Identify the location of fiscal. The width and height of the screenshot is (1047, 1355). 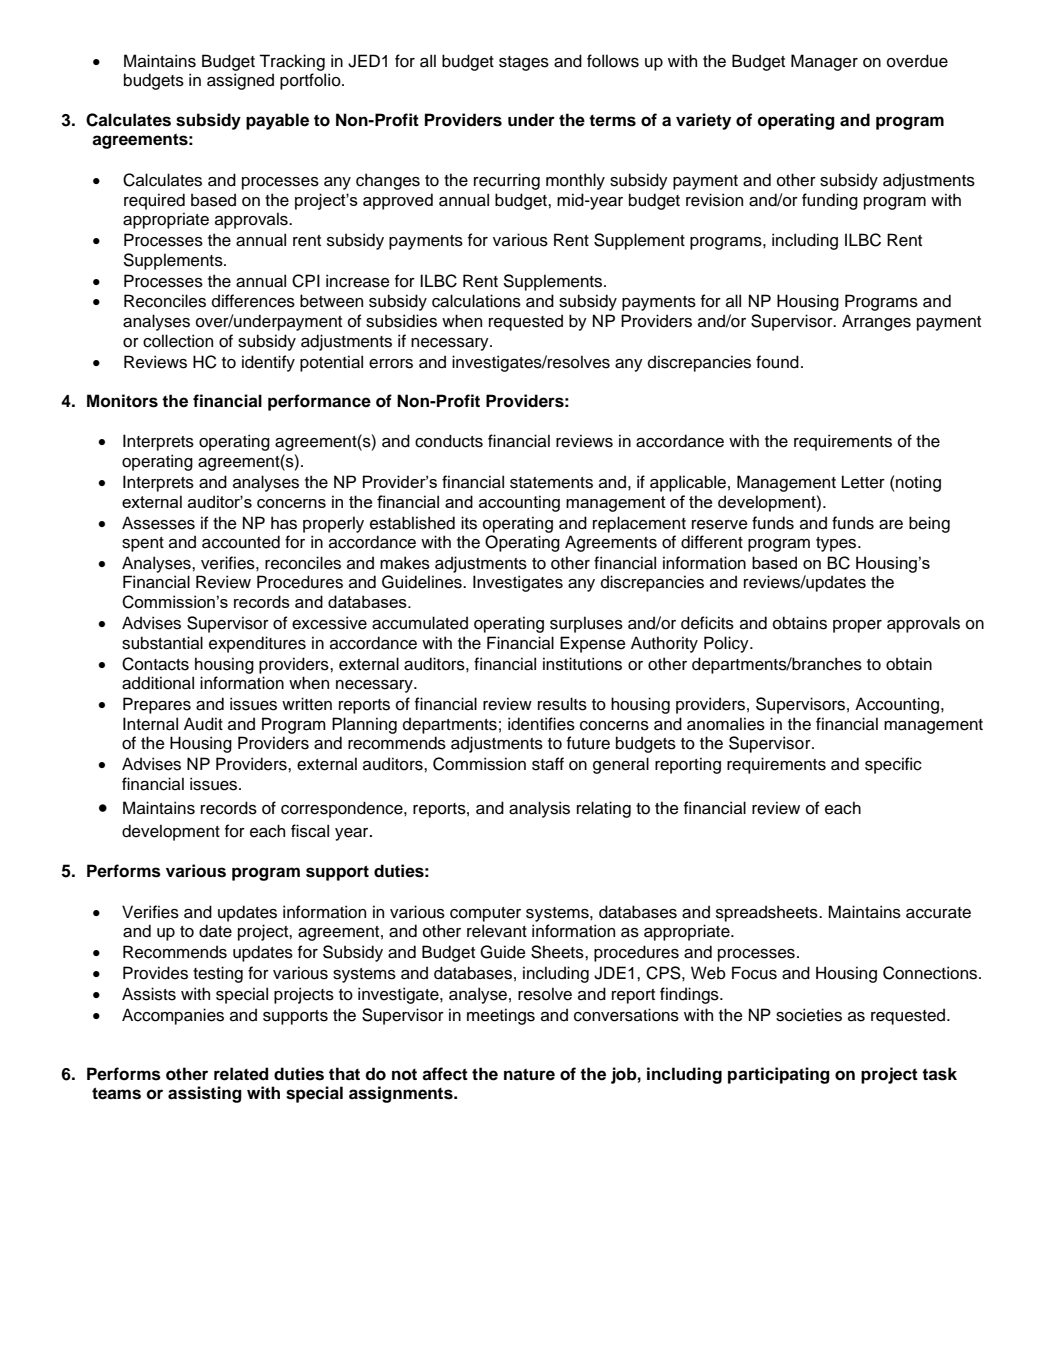
(310, 831).
